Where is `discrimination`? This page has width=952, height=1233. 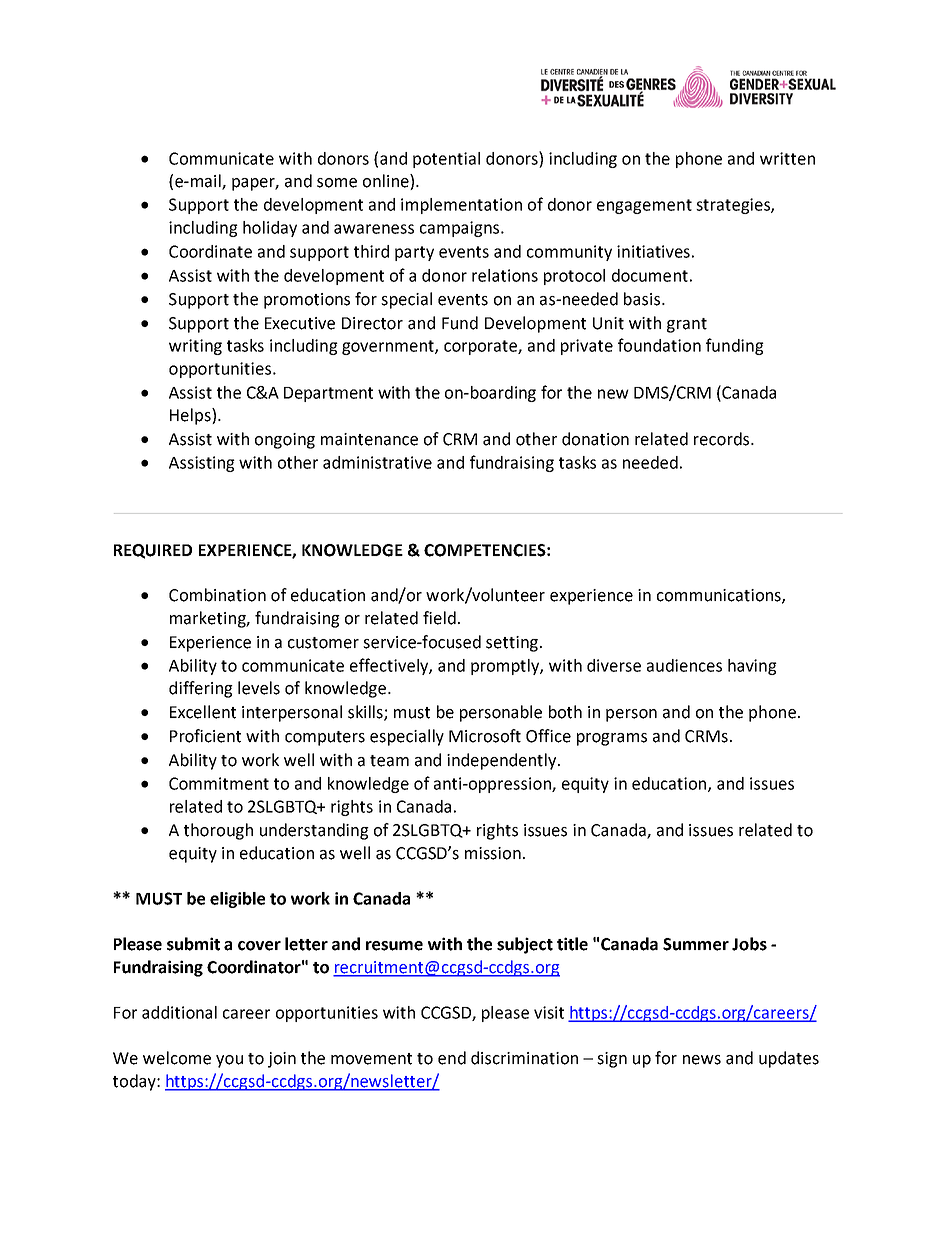 discrimination is located at coordinates (524, 1058).
